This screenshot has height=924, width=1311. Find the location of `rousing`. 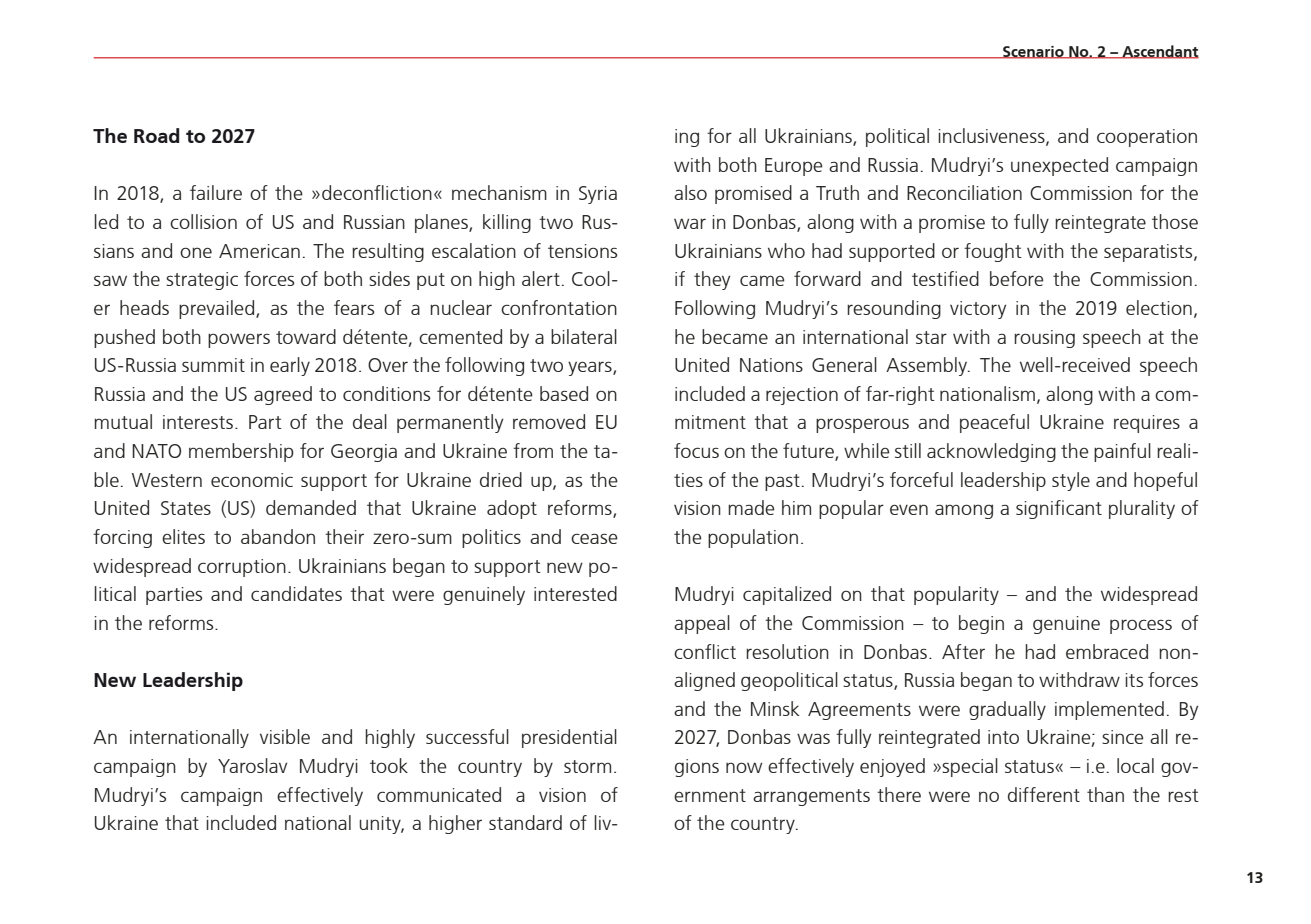

rousing is located at coordinates (1044, 339).
